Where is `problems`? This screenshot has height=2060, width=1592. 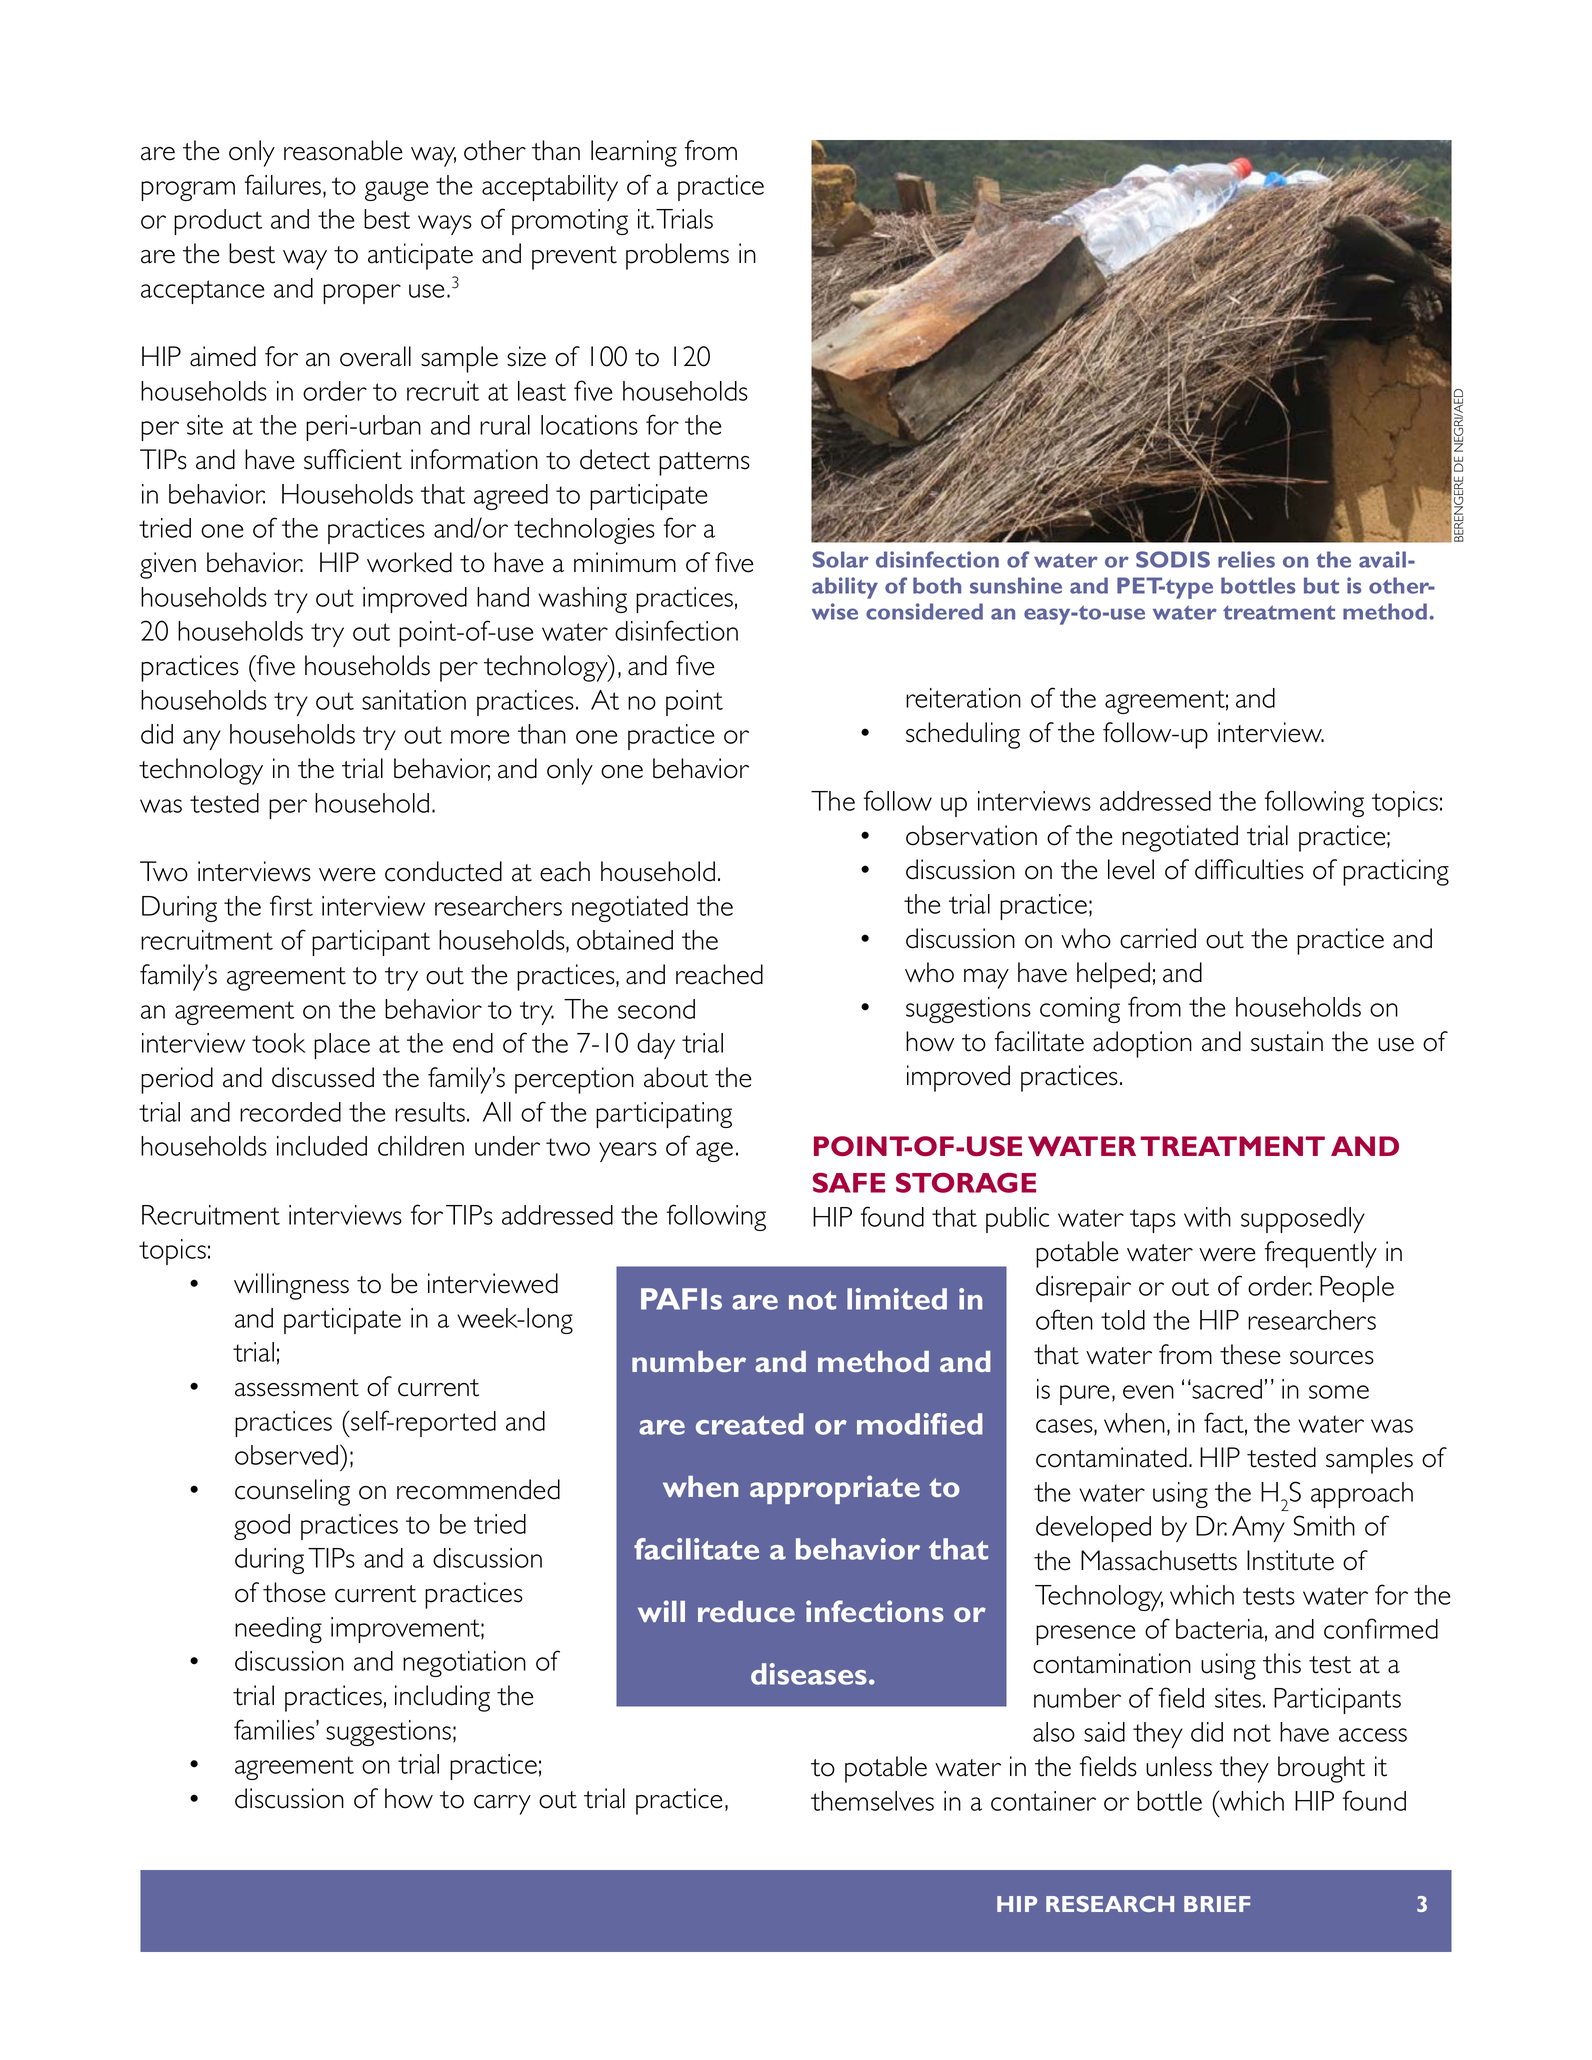 problems is located at coordinates (677, 256).
